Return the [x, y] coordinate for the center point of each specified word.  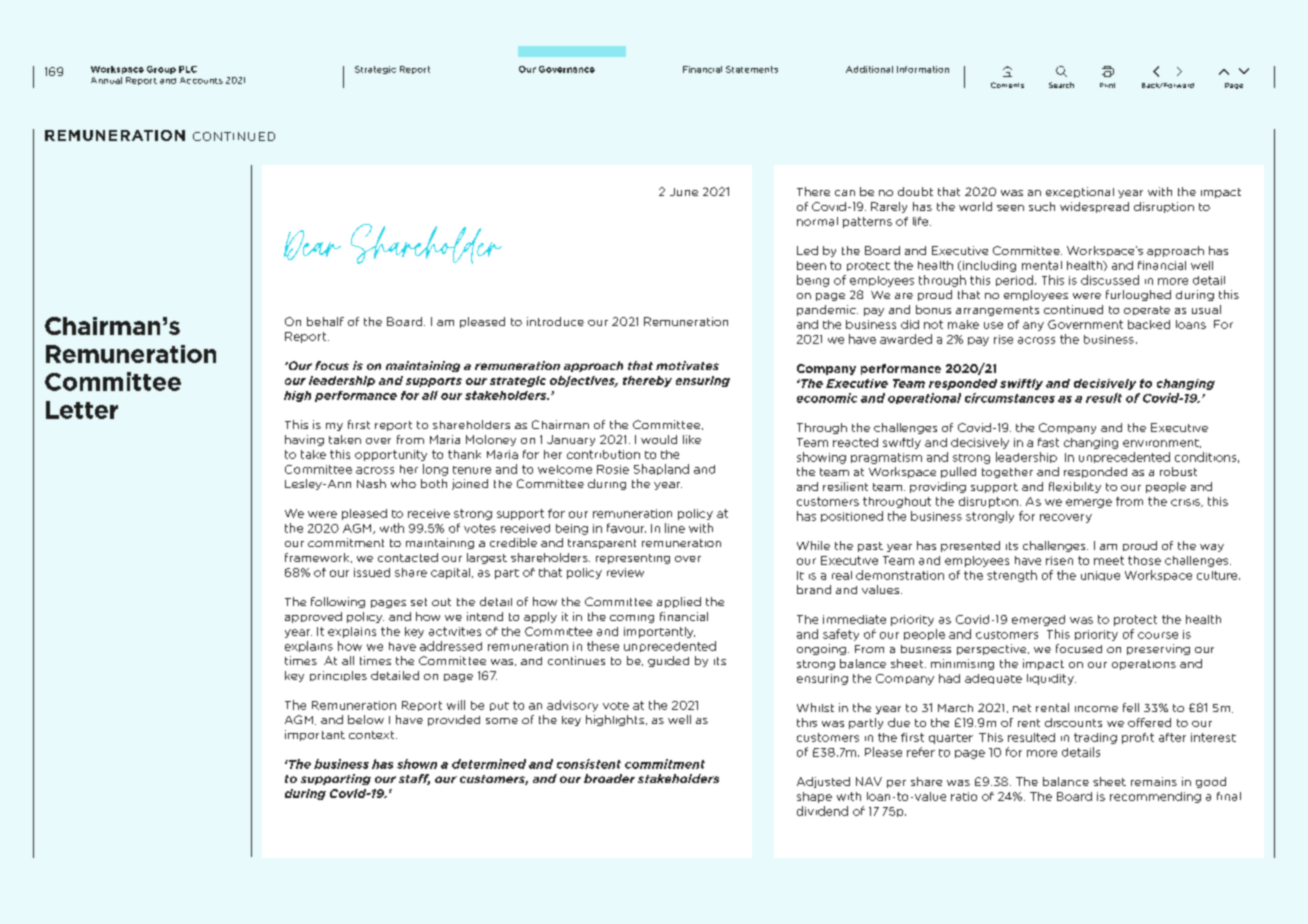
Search [1061, 85]
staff [414, 779]
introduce [555, 321]
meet [1109, 560]
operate [1147, 310]
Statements [752, 69]
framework [318, 558]
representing [633, 559]
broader [609, 778]
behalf [325, 321]
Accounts [201, 80]
